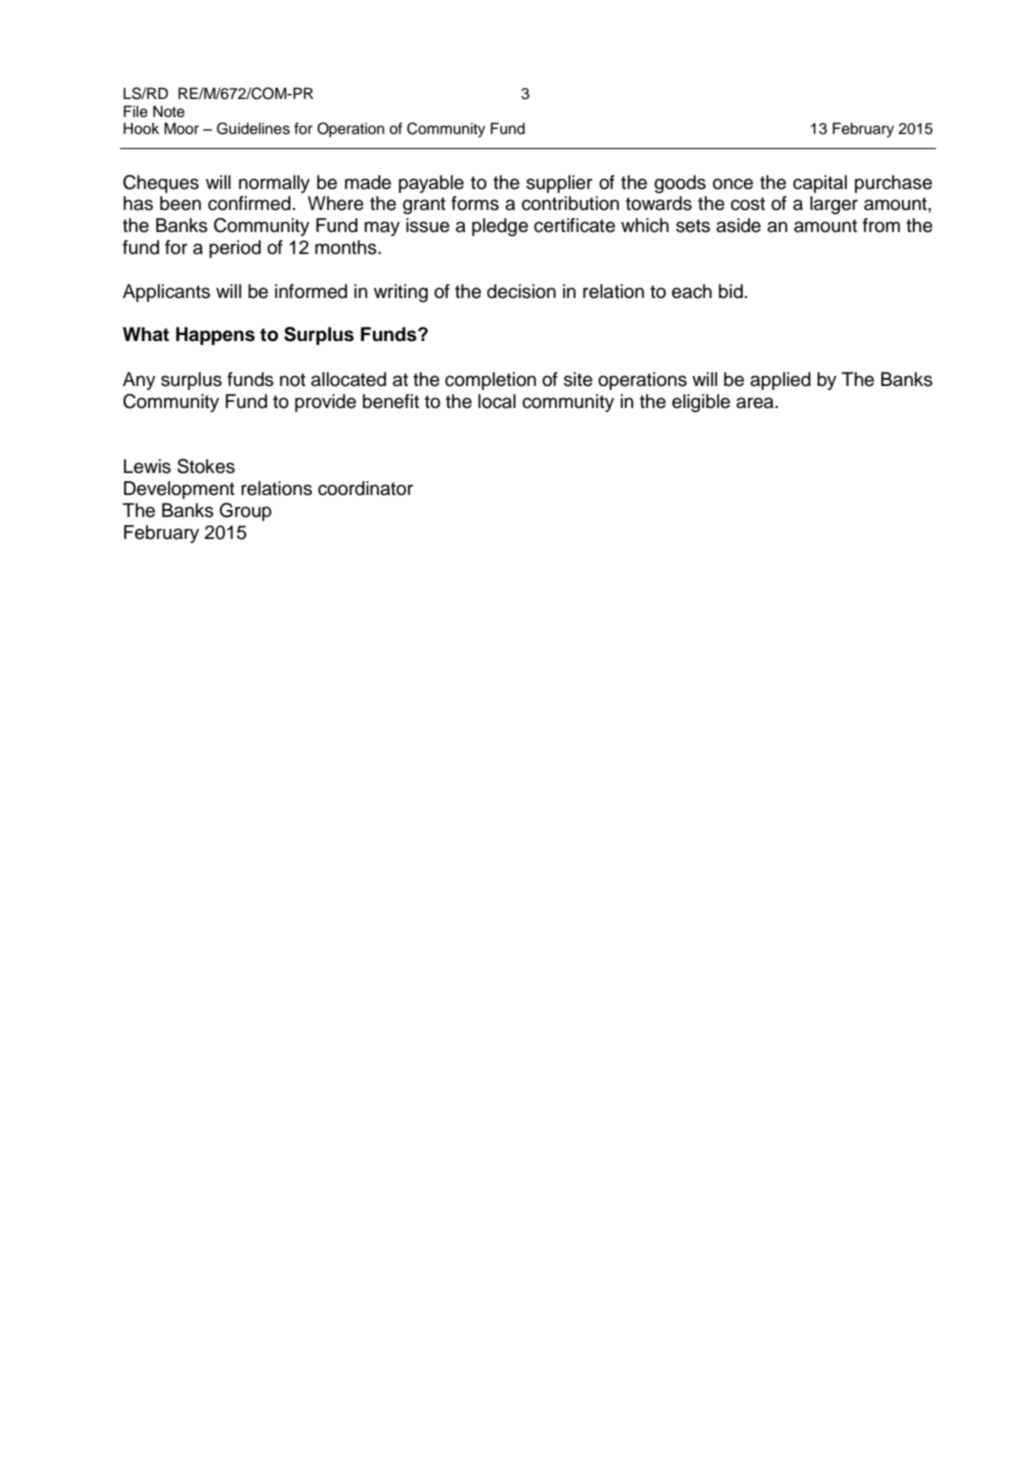 The width and height of the document is (1031, 1458). Describe the element at coordinates (500, 227) in the document. I see `pledge` at that location.
